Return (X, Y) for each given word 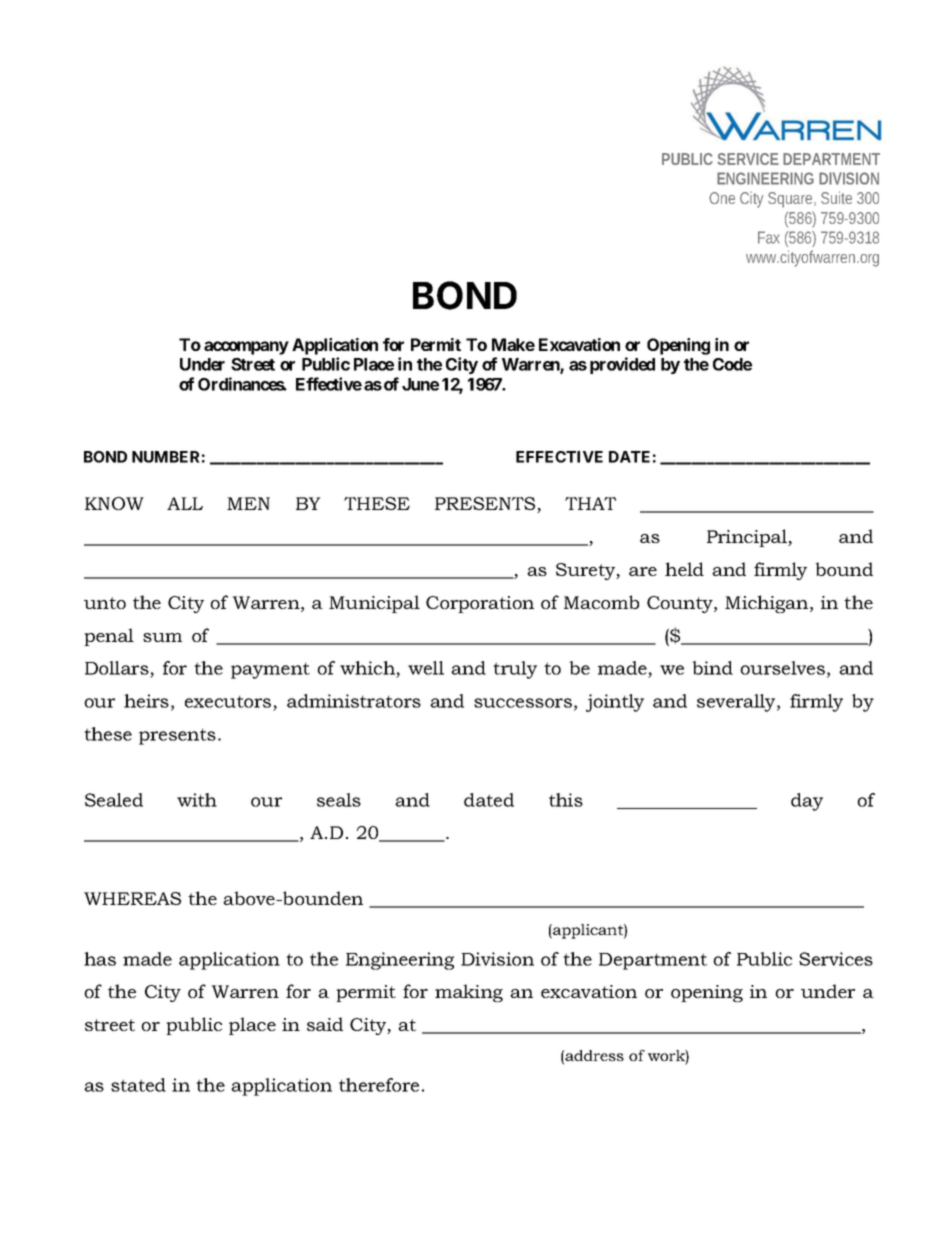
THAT (590, 503)
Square (792, 200)
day (807, 802)
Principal (748, 538)
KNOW (114, 503)
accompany (246, 348)
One (722, 198)
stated (138, 1085)
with (197, 800)
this (566, 800)
